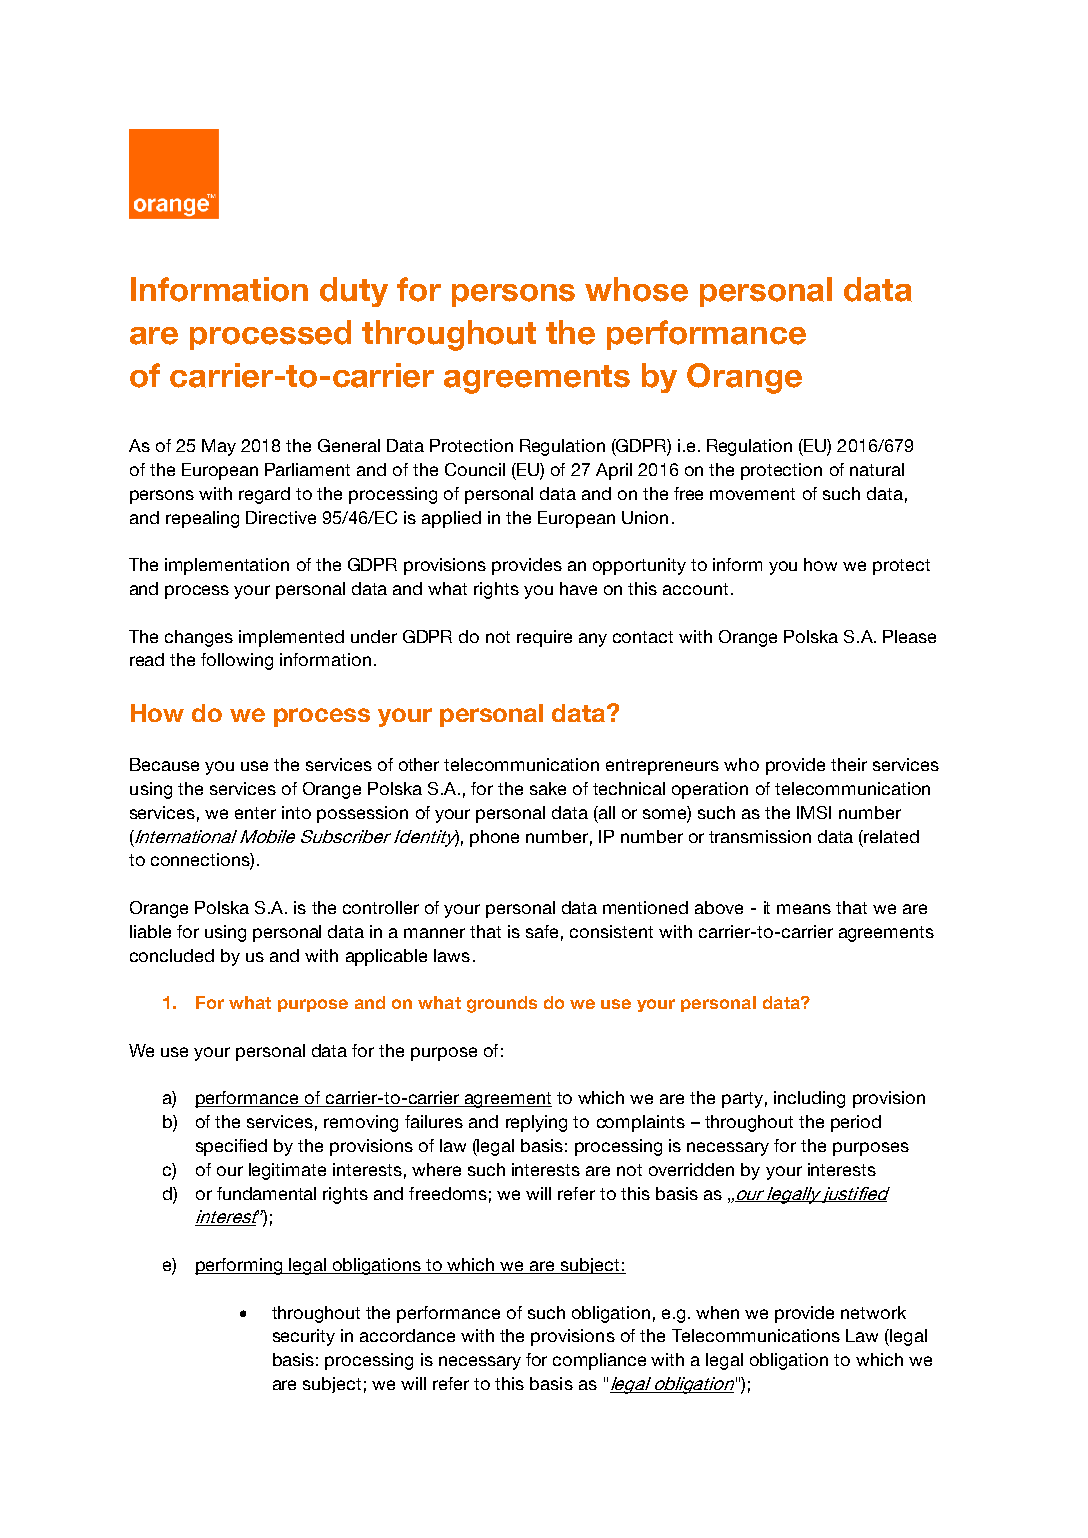 The height and width of the image is (1538, 1088). Describe the element at coordinates (202, 519) in the image. I see `repealing` at that location.
